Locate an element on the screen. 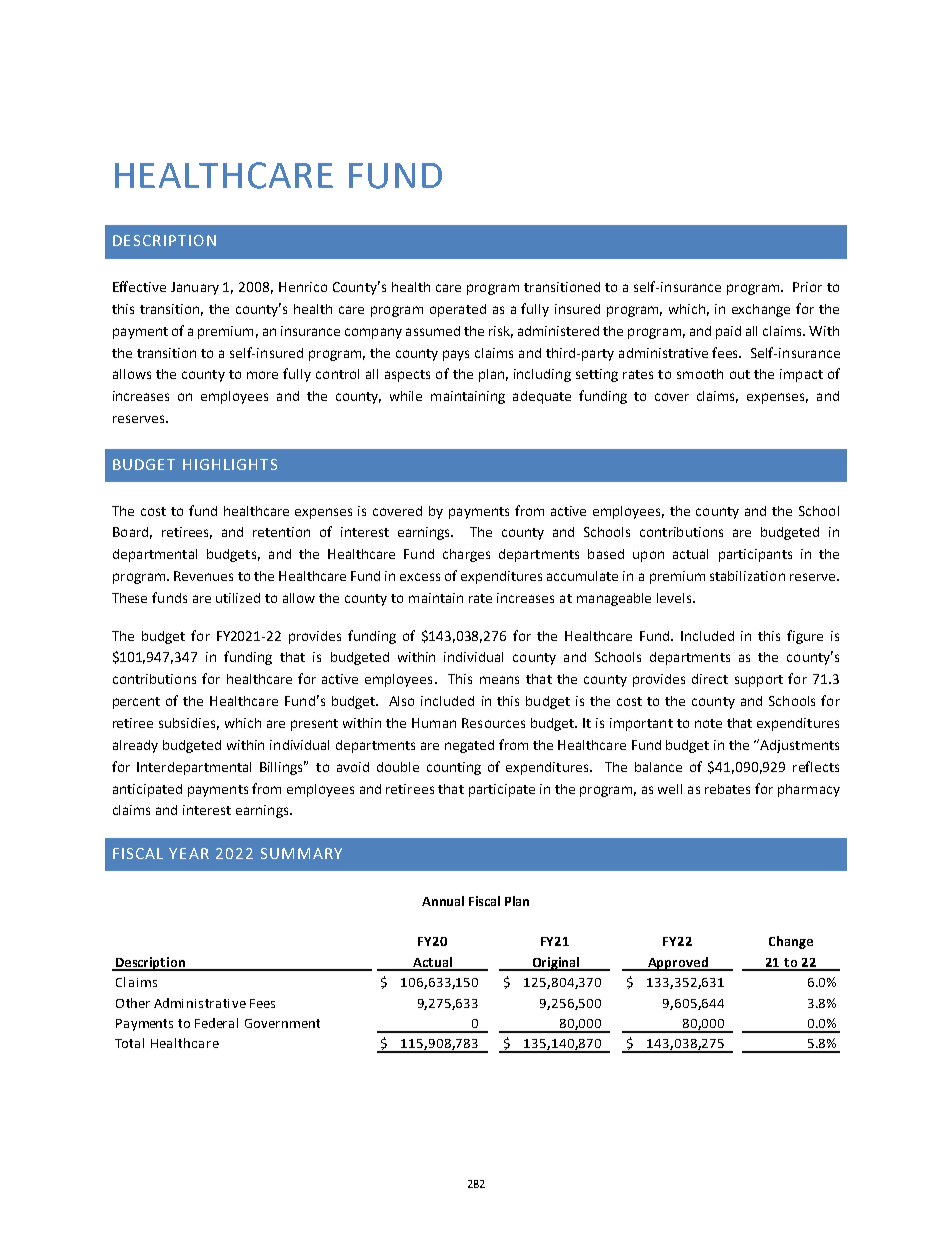 Image resolution: width=952 pixels, height=1233 pixels. direct is located at coordinates (710, 679).
